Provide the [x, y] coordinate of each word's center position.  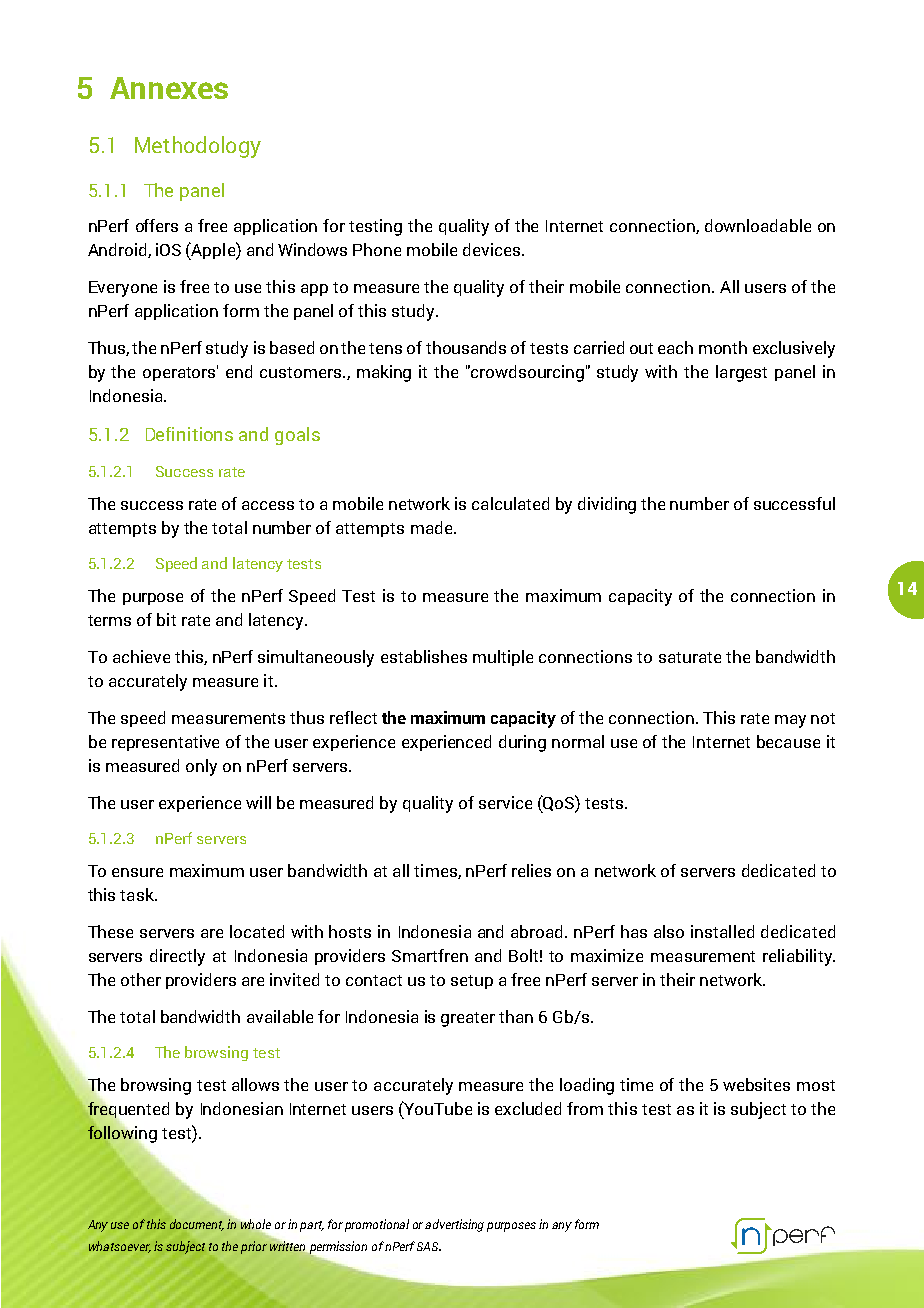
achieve [141, 656]
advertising [454, 1225]
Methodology [198, 147]
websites [756, 1084]
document [197, 1225]
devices [493, 249]
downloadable [758, 225]
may [790, 721]
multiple [503, 658]
